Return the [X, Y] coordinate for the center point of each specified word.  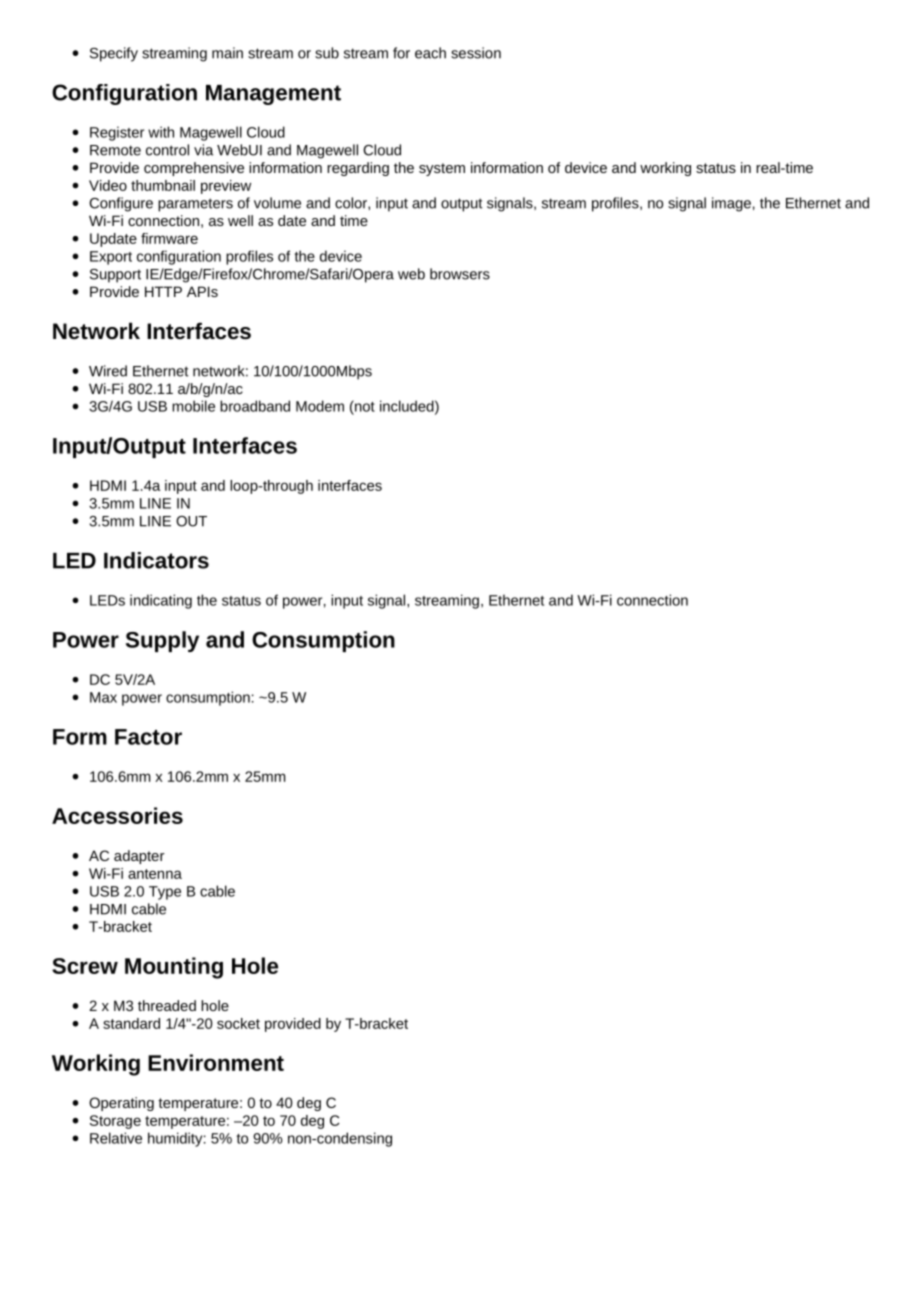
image [731, 204]
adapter [139, 857]
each [430, 53]
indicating [161, 601]
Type [165, 893]
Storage [115, 1122]
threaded [167, 1005]
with [161, 132]
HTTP [163, 291]
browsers [460, 274]
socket [238, 1023]
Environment [216, 1062]
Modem [320, 406]
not [364, 406]
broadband [255, 406]
